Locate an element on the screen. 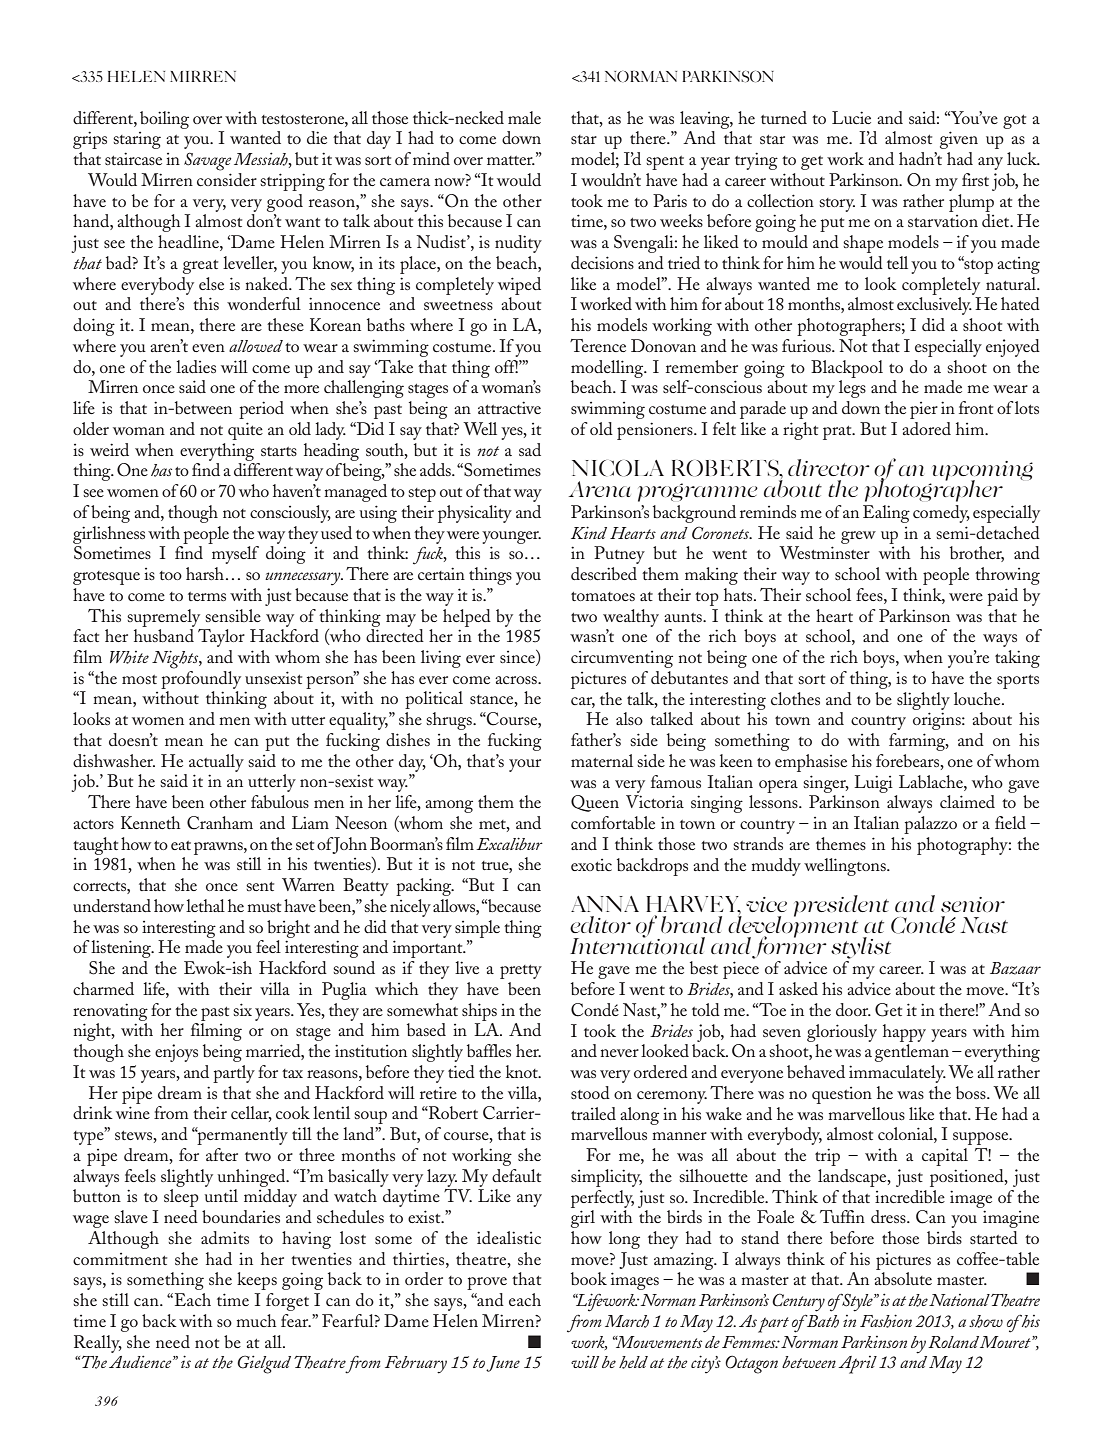  editor is located at coordinates (600, 924).
